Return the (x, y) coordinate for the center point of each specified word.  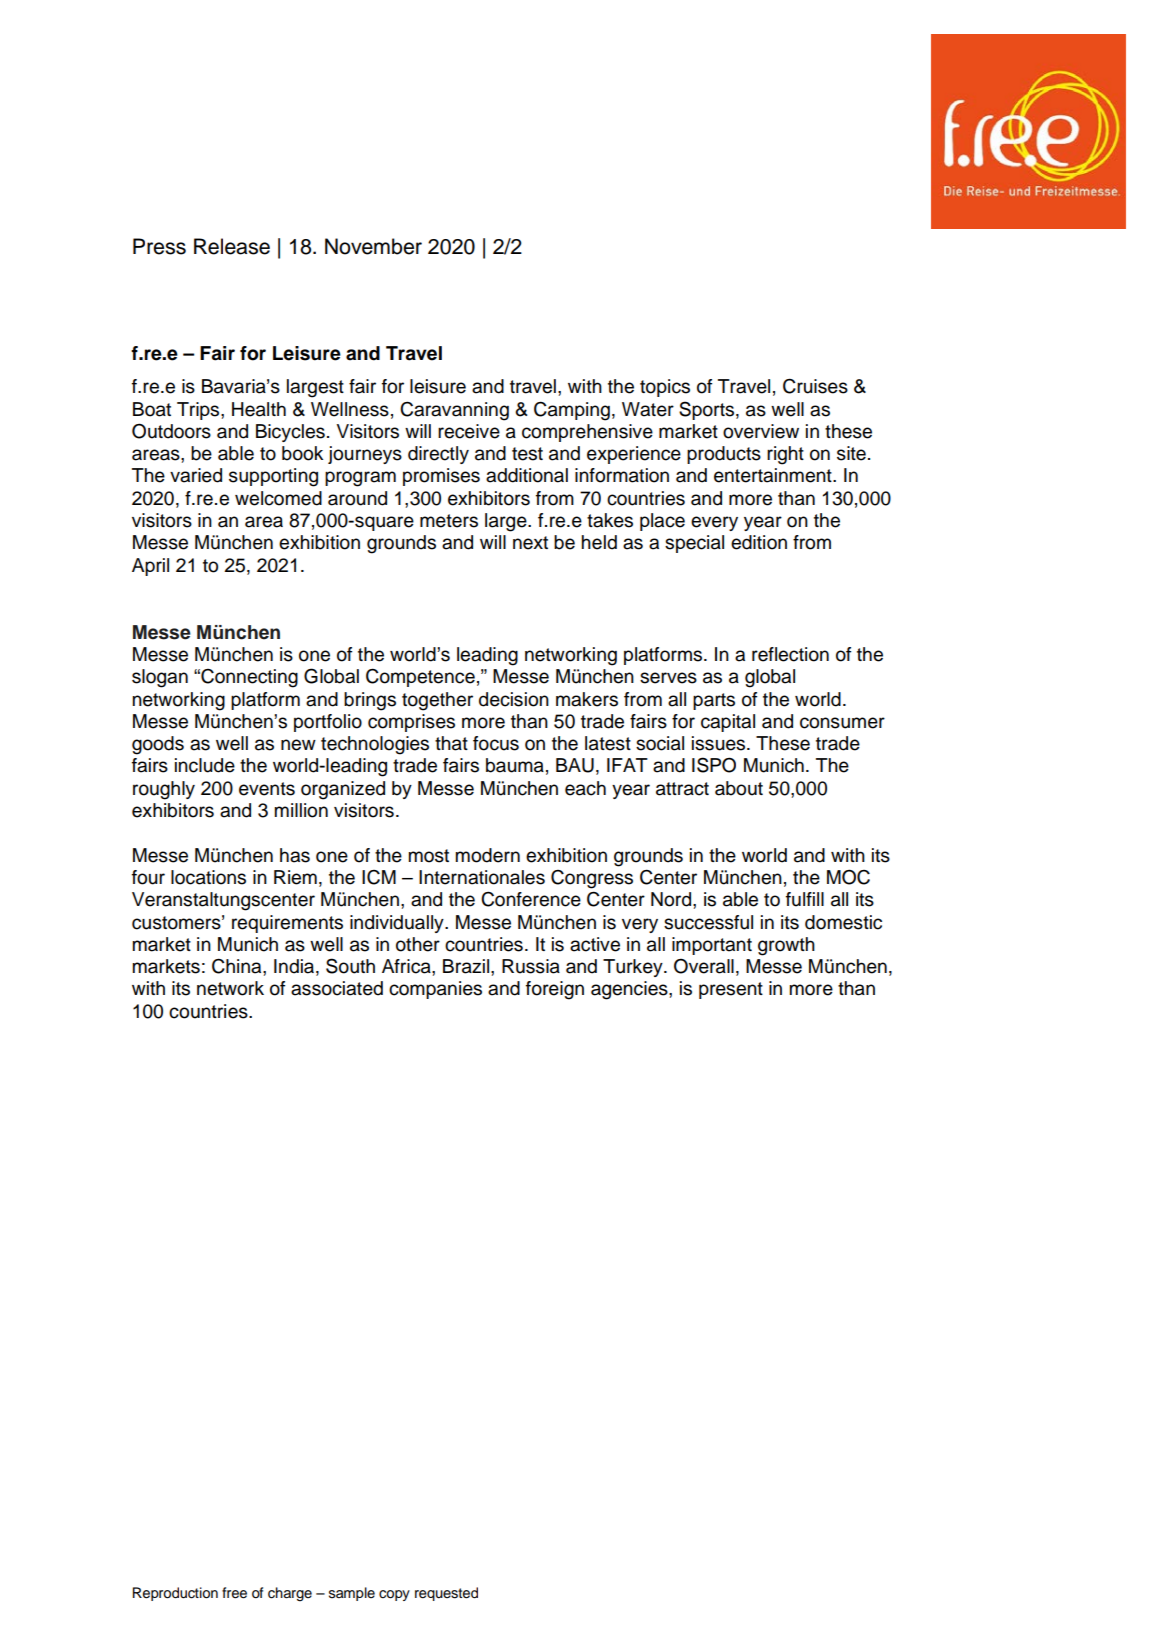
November (373, 246)
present (731, 990)
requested (446, 1594)
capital (728, 723)
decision (514, 699)
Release (232, 246)
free (234, 1593)
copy (394, 1595)
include (205, 765)
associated (337, 988)
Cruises (815, 386)
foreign (555, 990)
